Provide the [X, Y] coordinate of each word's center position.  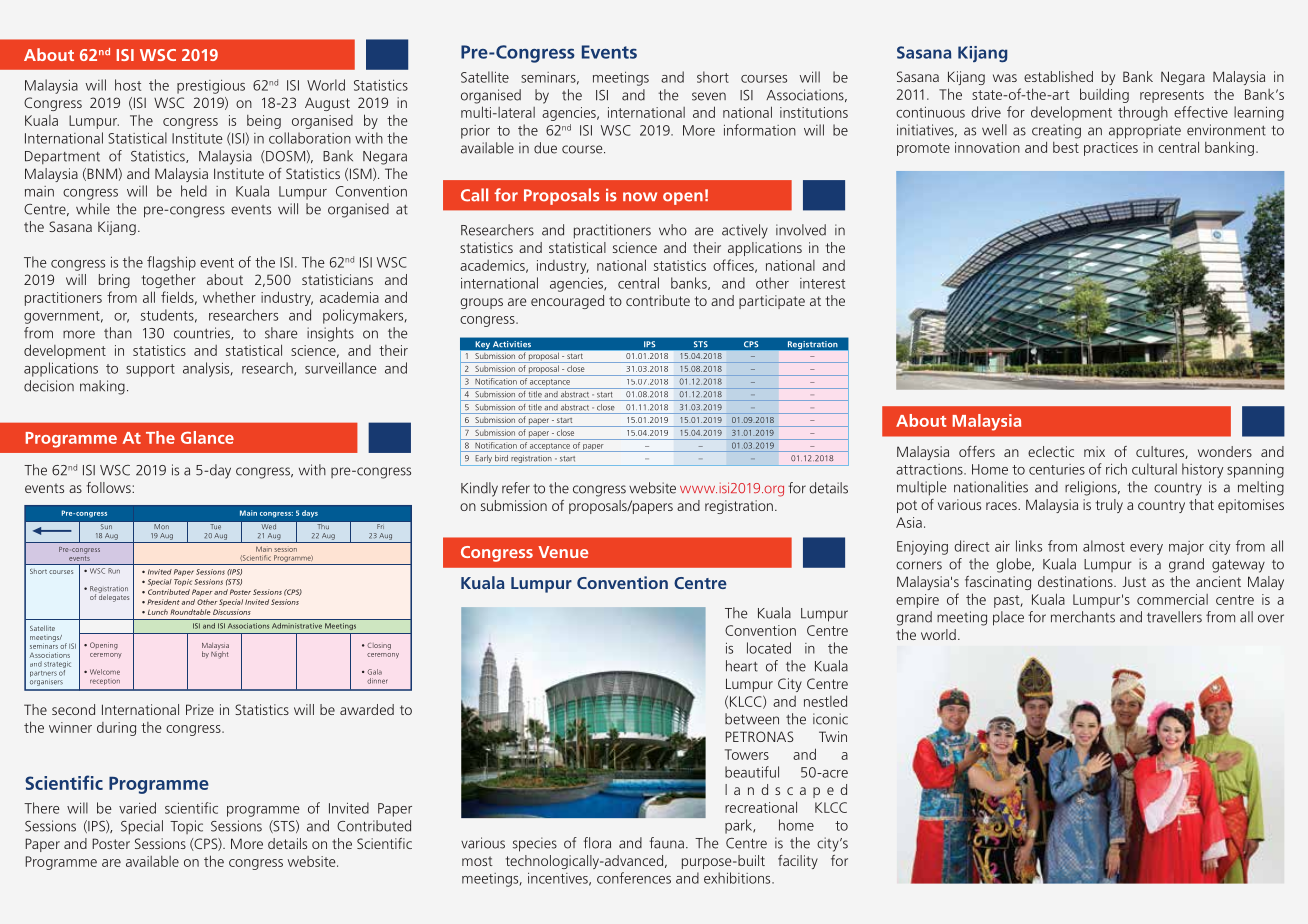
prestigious [211, 87]
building [1104, 95]
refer [516, 488]
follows [109, 487]
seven [709, 96]
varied [137, 808]
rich [1116, 469]
